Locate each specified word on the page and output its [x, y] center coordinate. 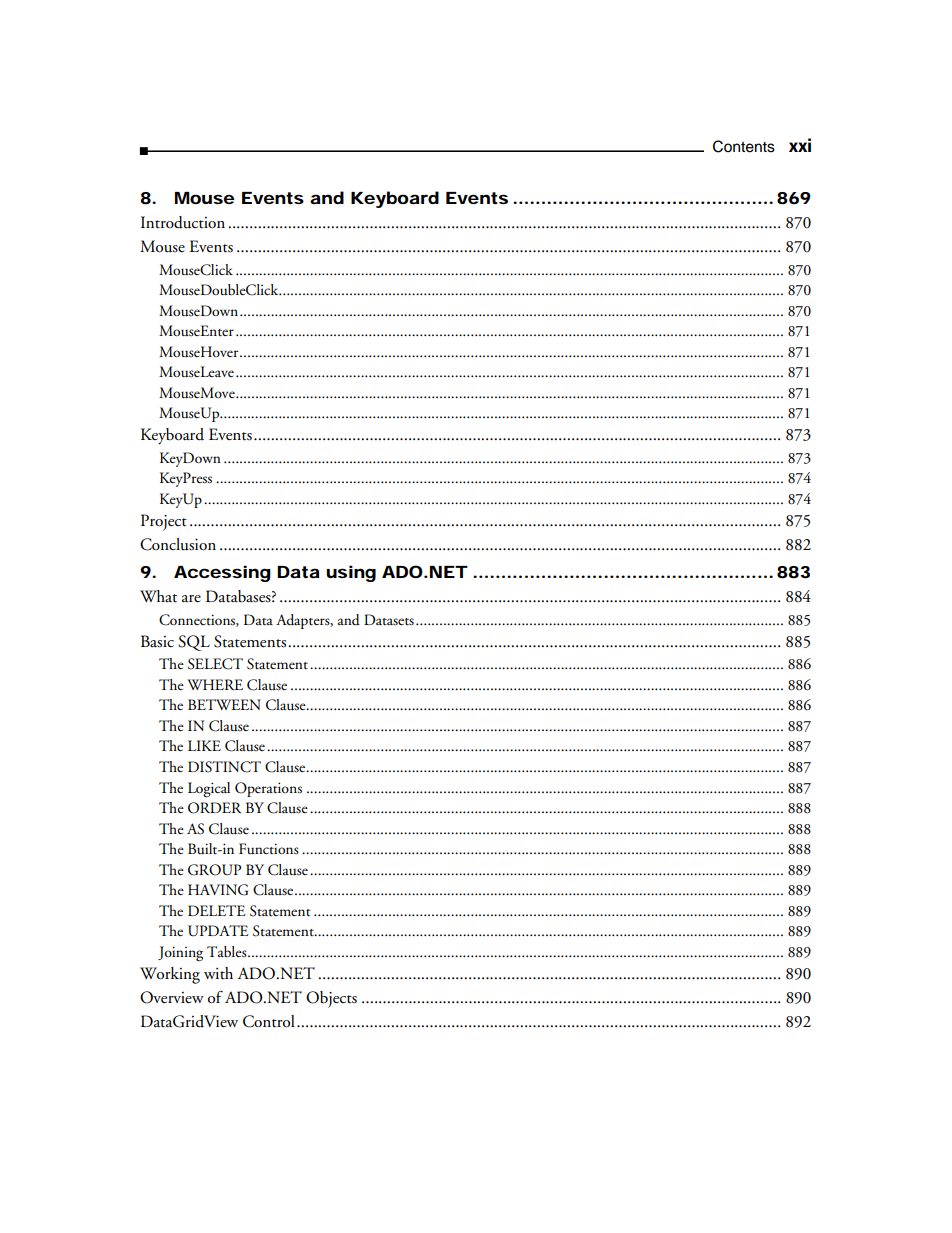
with [218, 973]
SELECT [215, 664]
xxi [800, 145]
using [351, 573]
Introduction [183, 222]
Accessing [222, 573]
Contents [744, 146]
